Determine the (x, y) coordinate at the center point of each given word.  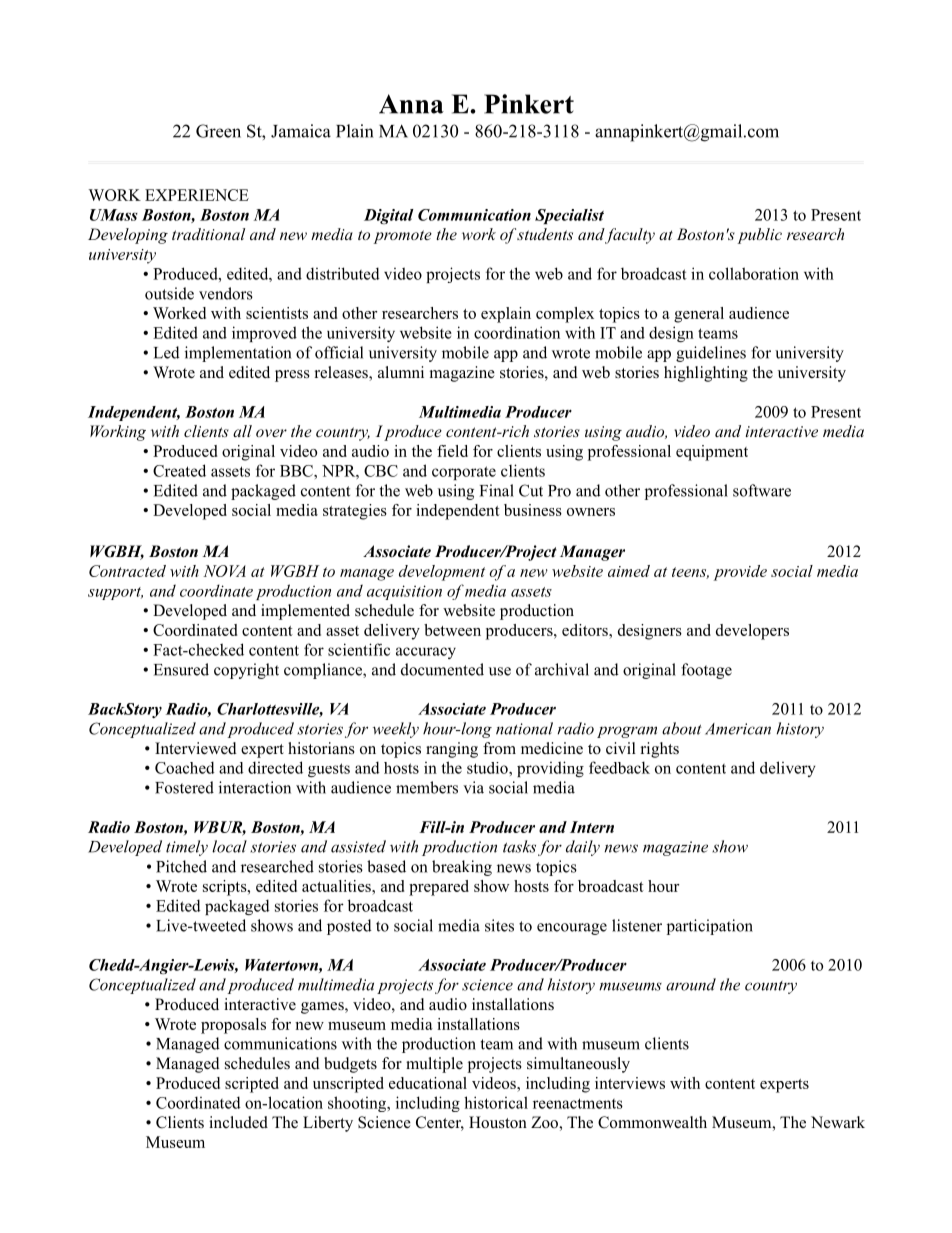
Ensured (181, 669)
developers (752, 632)
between (452, 630)
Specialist (569, 216)
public (759, 236)
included (238, 1122)
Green (218, 131)
